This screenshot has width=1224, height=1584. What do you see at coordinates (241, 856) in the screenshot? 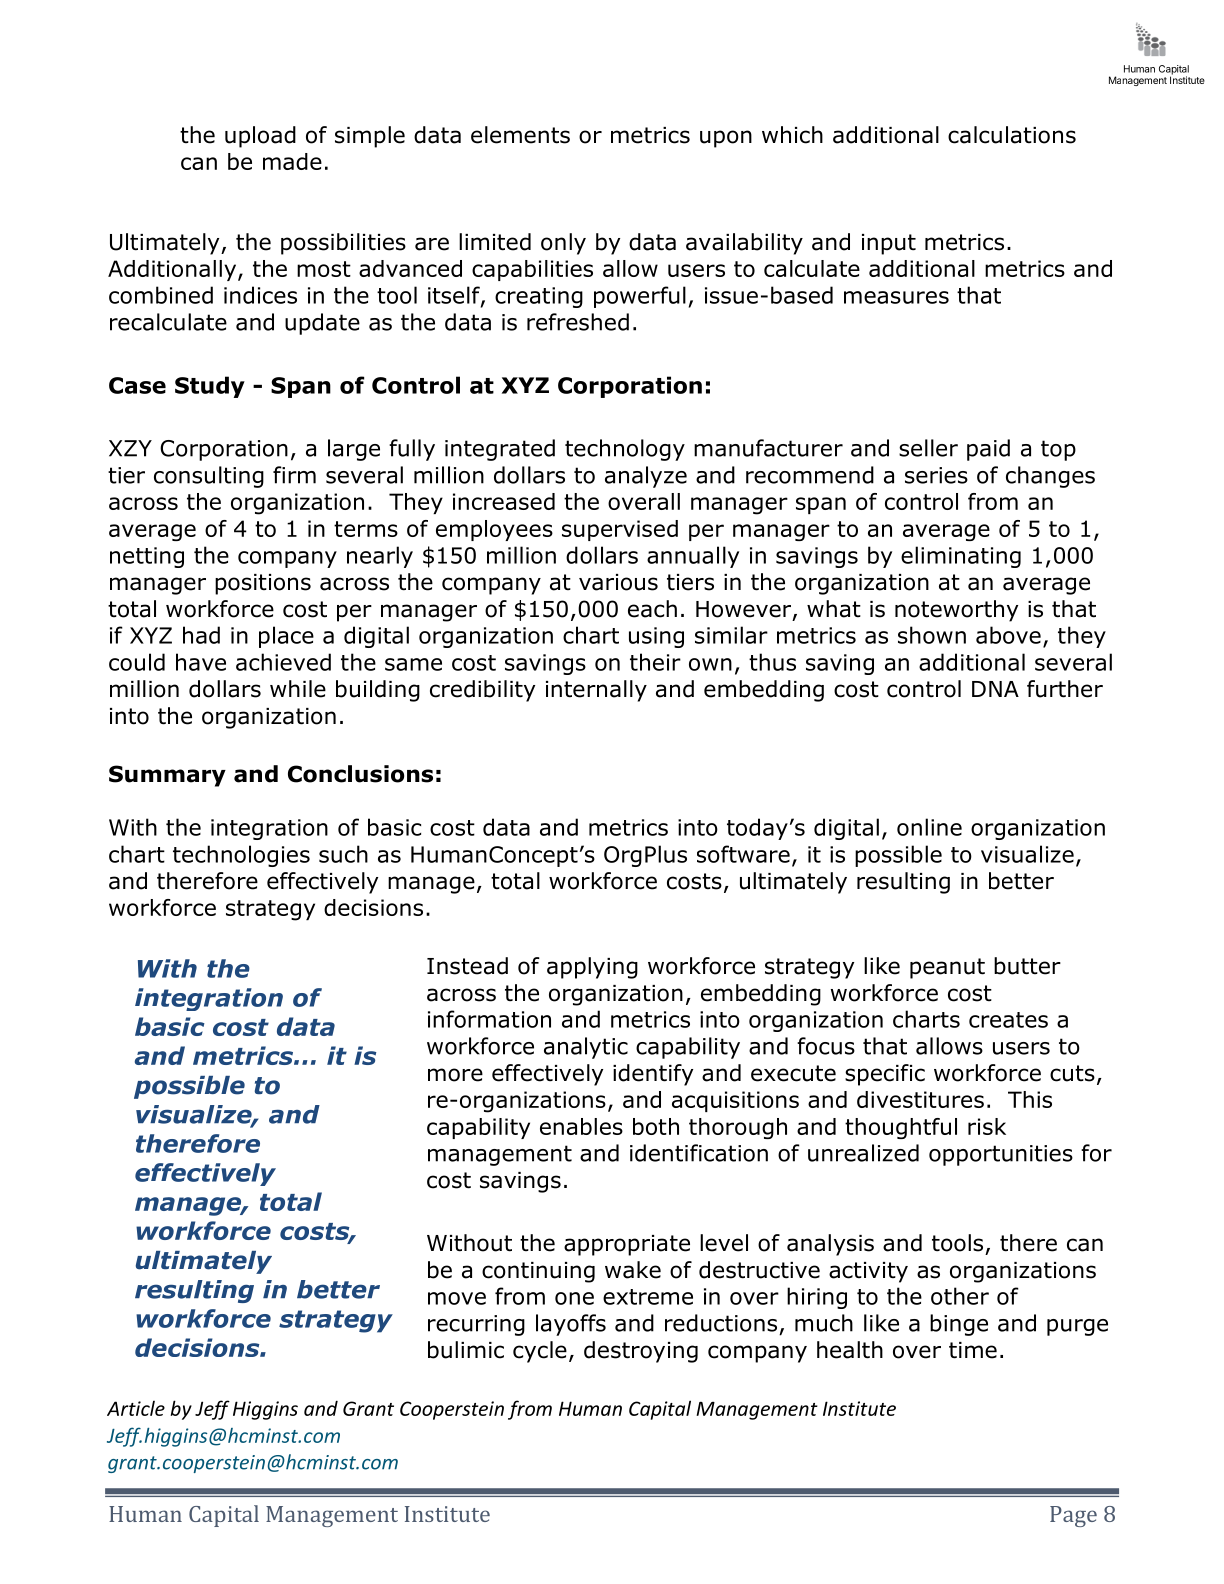
I see `technologies` at bounding box center [241, 856].
